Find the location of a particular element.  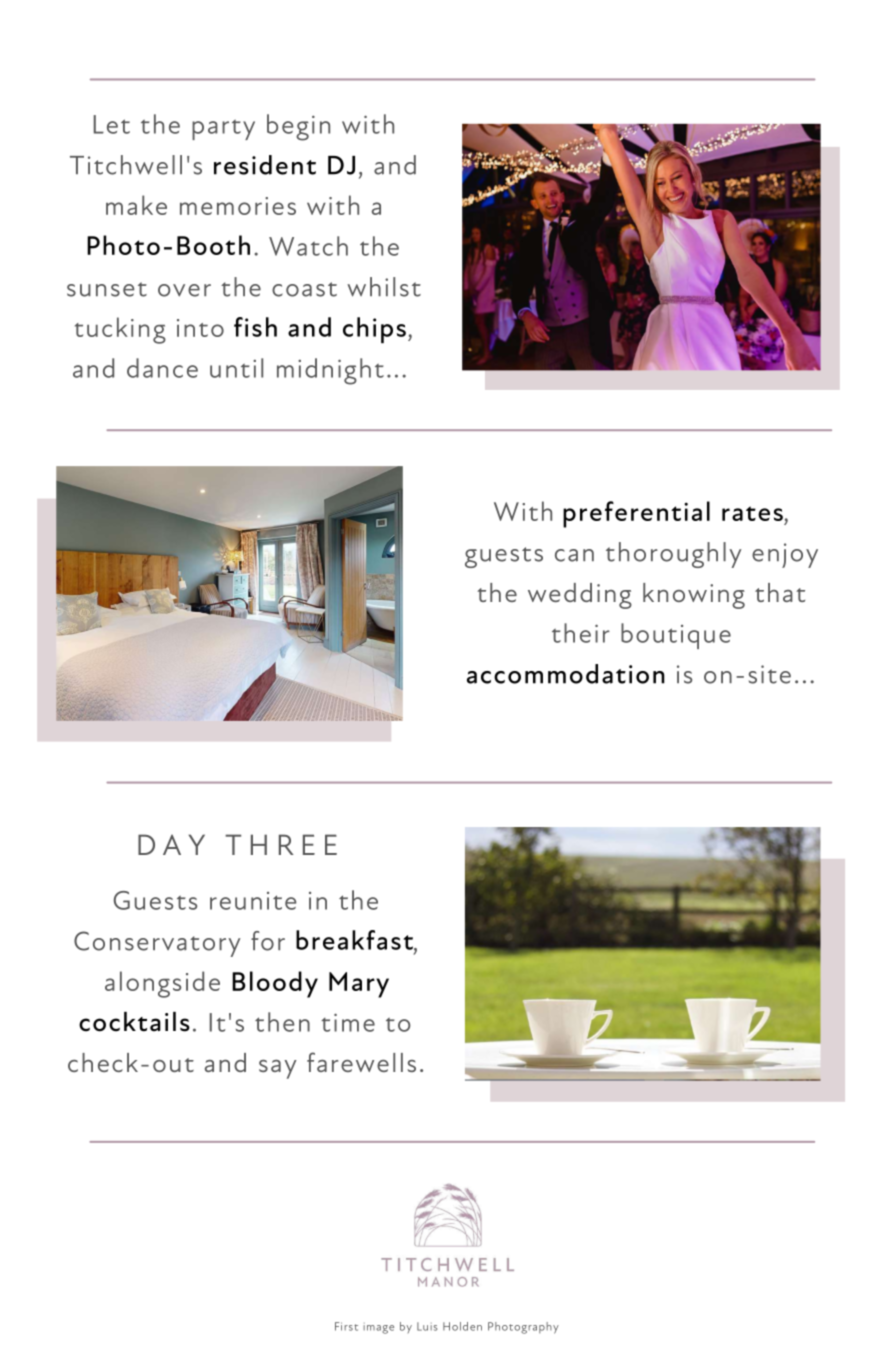

reunite is located at coordinates (253, 901).
